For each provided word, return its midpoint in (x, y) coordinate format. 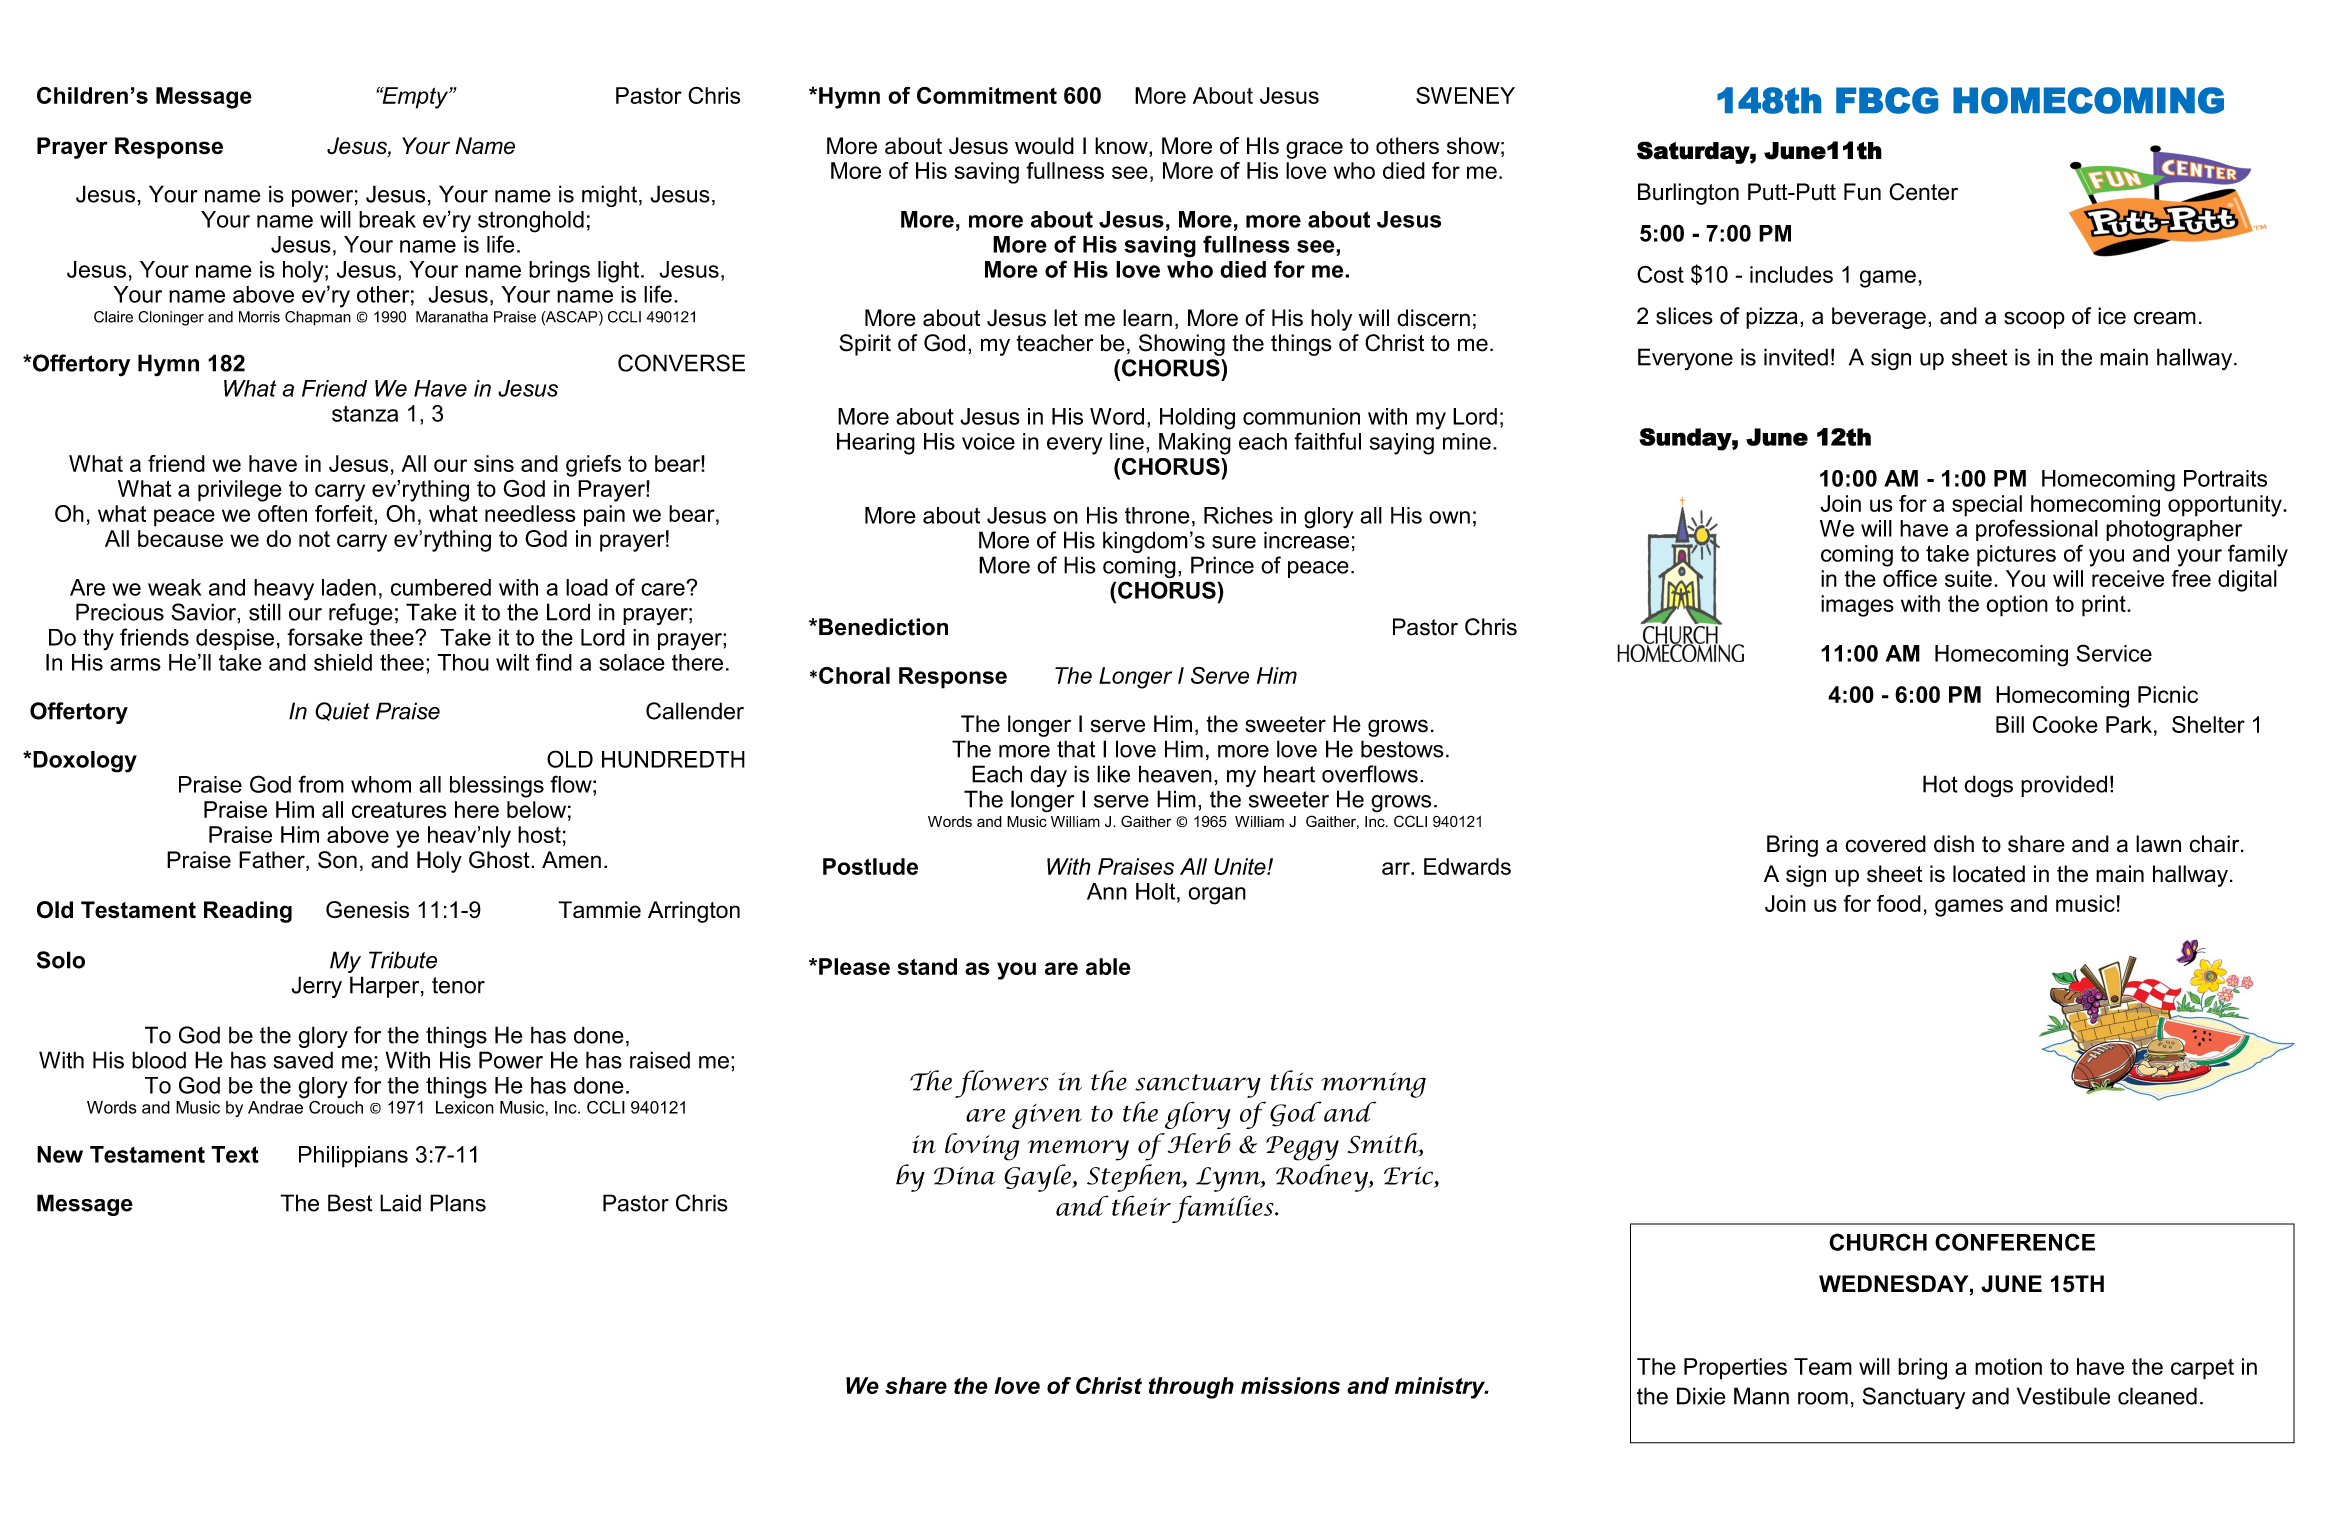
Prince (1222, 565)
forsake (325, 637)
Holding (1197, 419)
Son (337, 860)
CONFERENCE (2015, 1242)
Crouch (336, 1106)
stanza (365, 413)
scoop (2034, 320)
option (2017, 606)
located (1989, 874)
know (1122, 147)
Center (1923, 192)
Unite (1241, 866)
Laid (400, 1203)
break (387, 219)
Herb (1199, 1143)
